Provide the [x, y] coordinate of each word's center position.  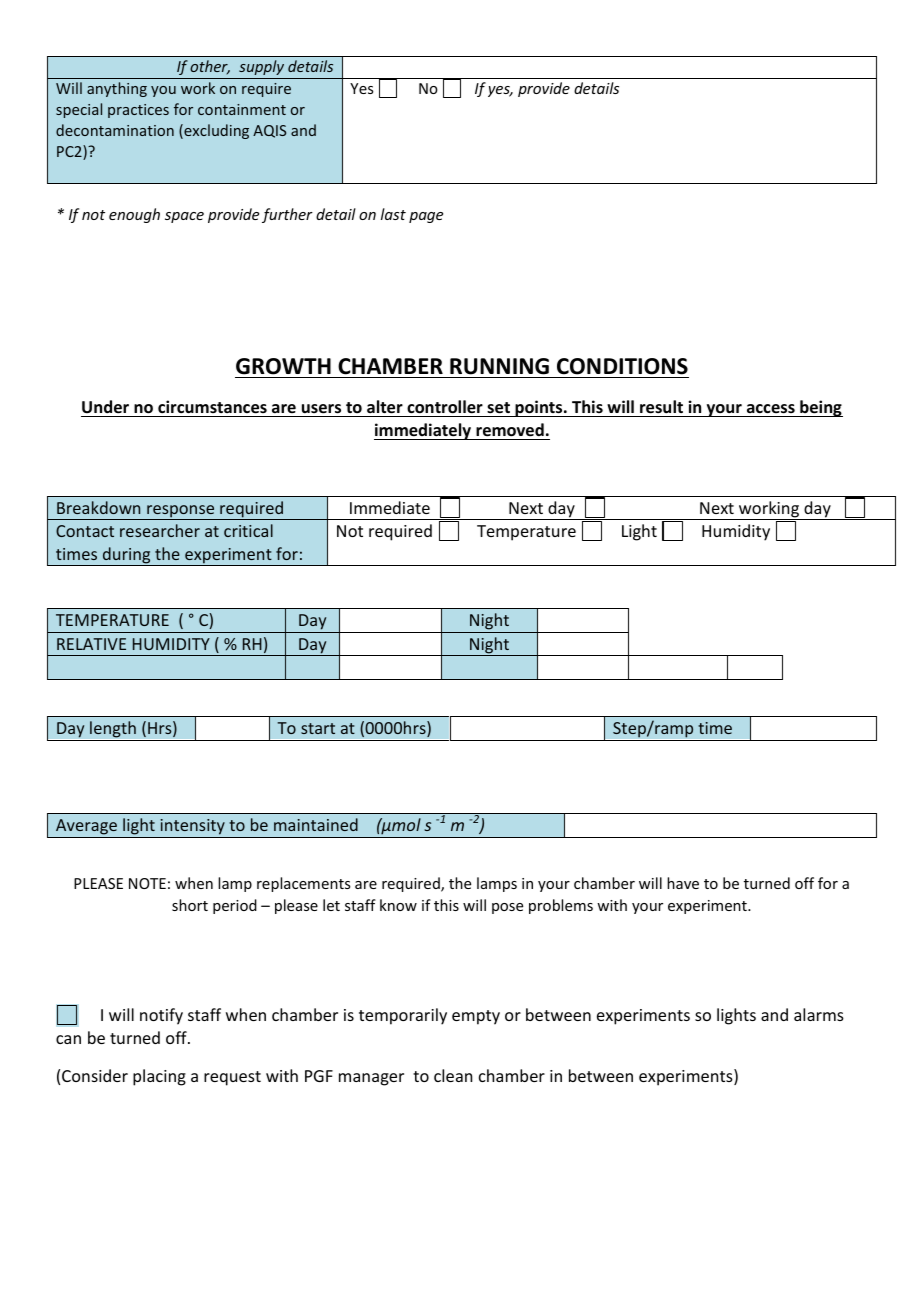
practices [138, 111]
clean [453, 1075]
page [426, 217]
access [770, 410]
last [393, 214]
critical [248, 530]
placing [159, 1077]
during [126, 556]
